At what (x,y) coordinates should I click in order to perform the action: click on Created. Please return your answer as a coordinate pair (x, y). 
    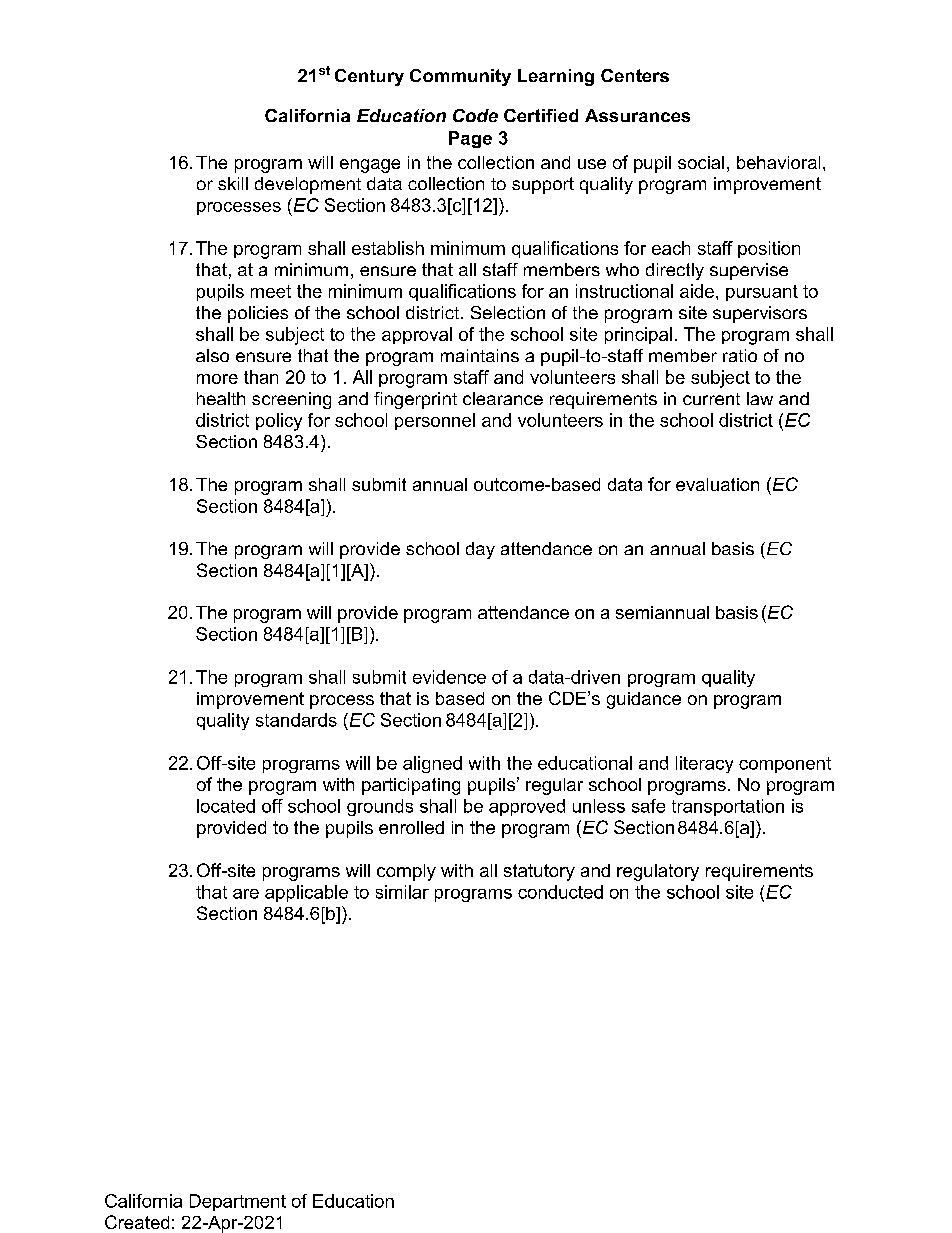
    Looking at the image, I should click on (137, 1222).
